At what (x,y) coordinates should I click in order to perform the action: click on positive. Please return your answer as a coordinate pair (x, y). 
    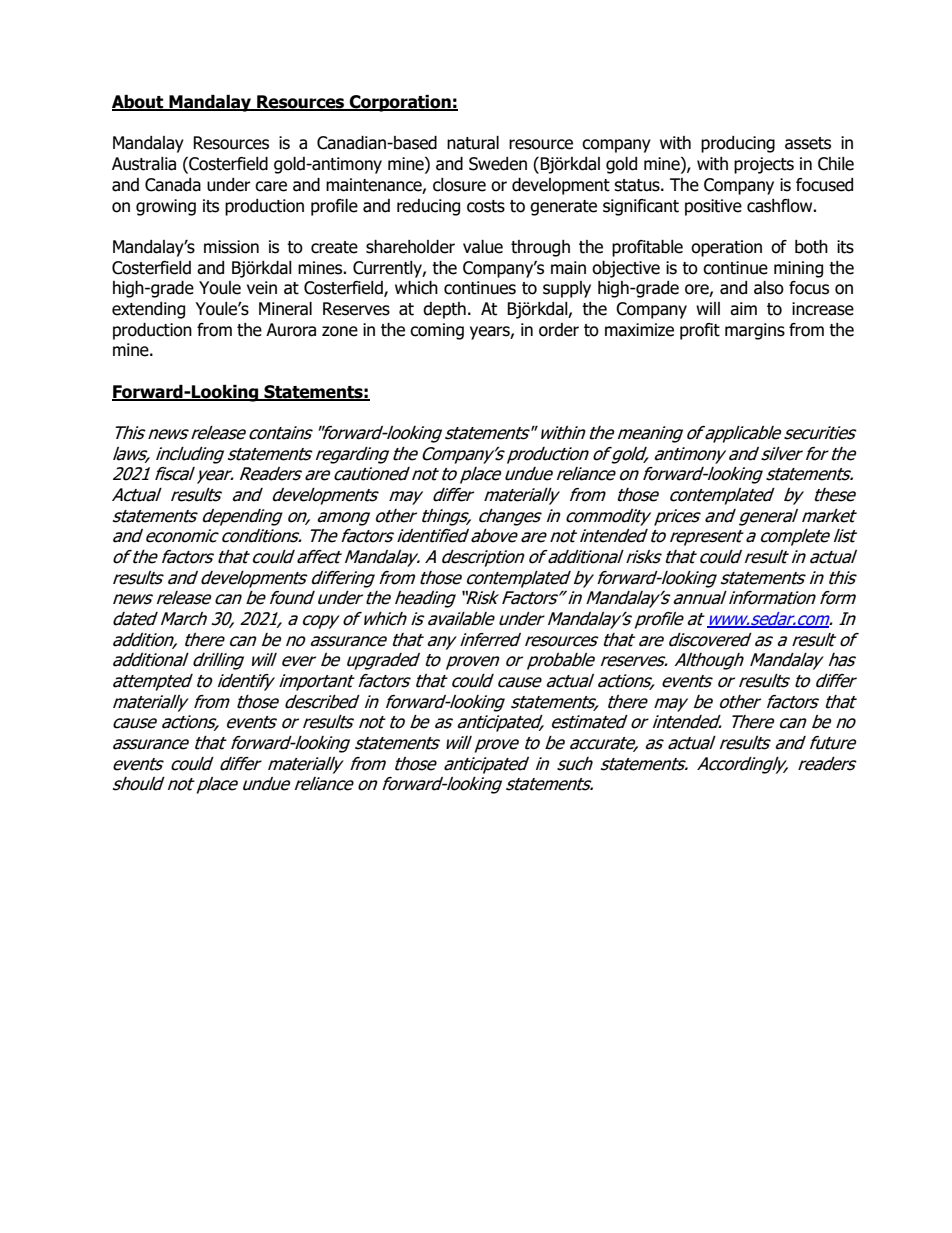
    Looking at the image, I should click on (713, 207).
